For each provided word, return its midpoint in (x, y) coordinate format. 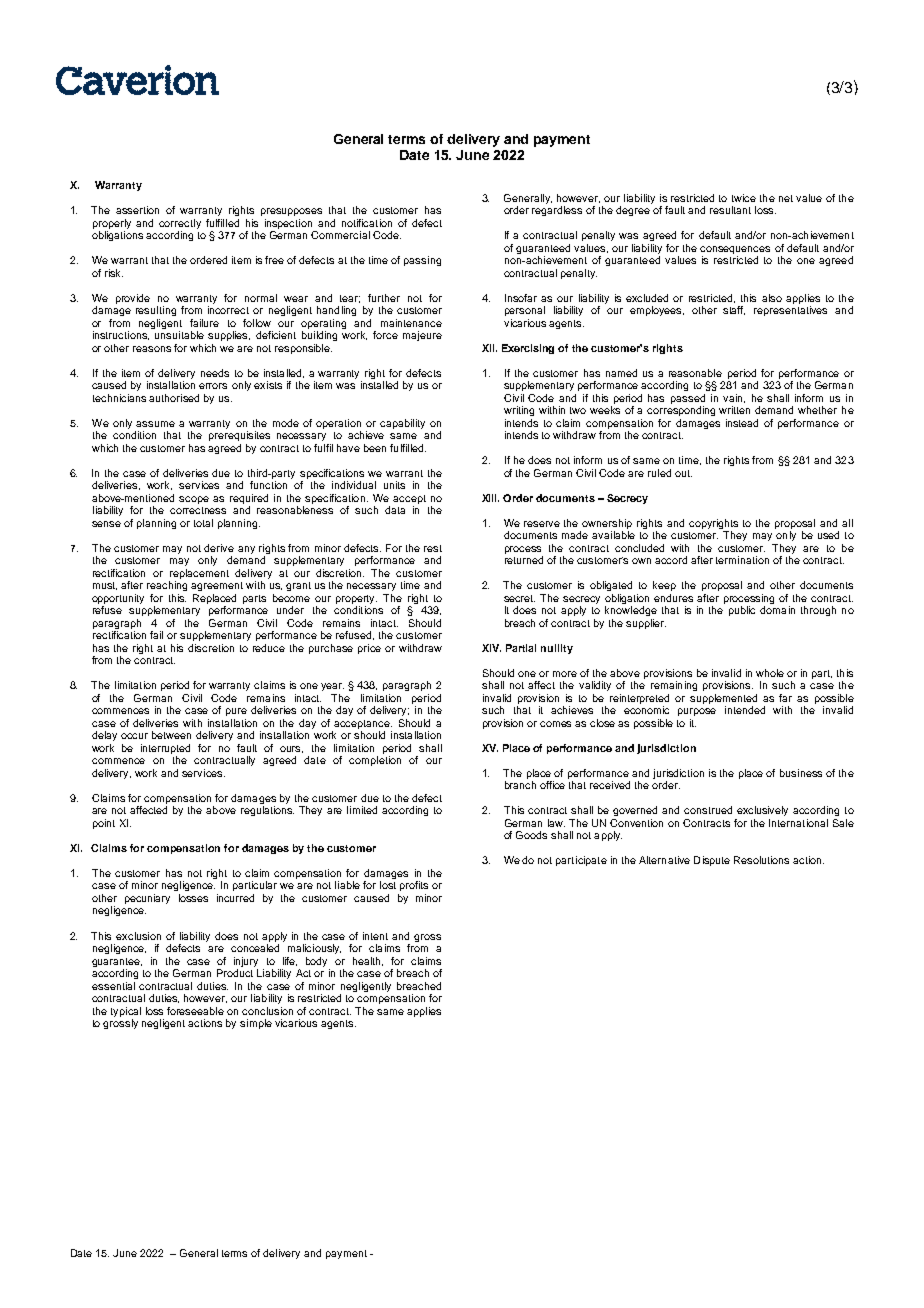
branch (520, 785)
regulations (267, 811)
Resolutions (761, 860)
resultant (730, 210)
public (742, 611)
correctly (180, 224)
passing (422, 261)
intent (375, 936)
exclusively (762, 811)
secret (519, 598)
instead (742, 423)
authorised (174, 398)
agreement (217, 586)
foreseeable (195, 1011)
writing (519, 411)
